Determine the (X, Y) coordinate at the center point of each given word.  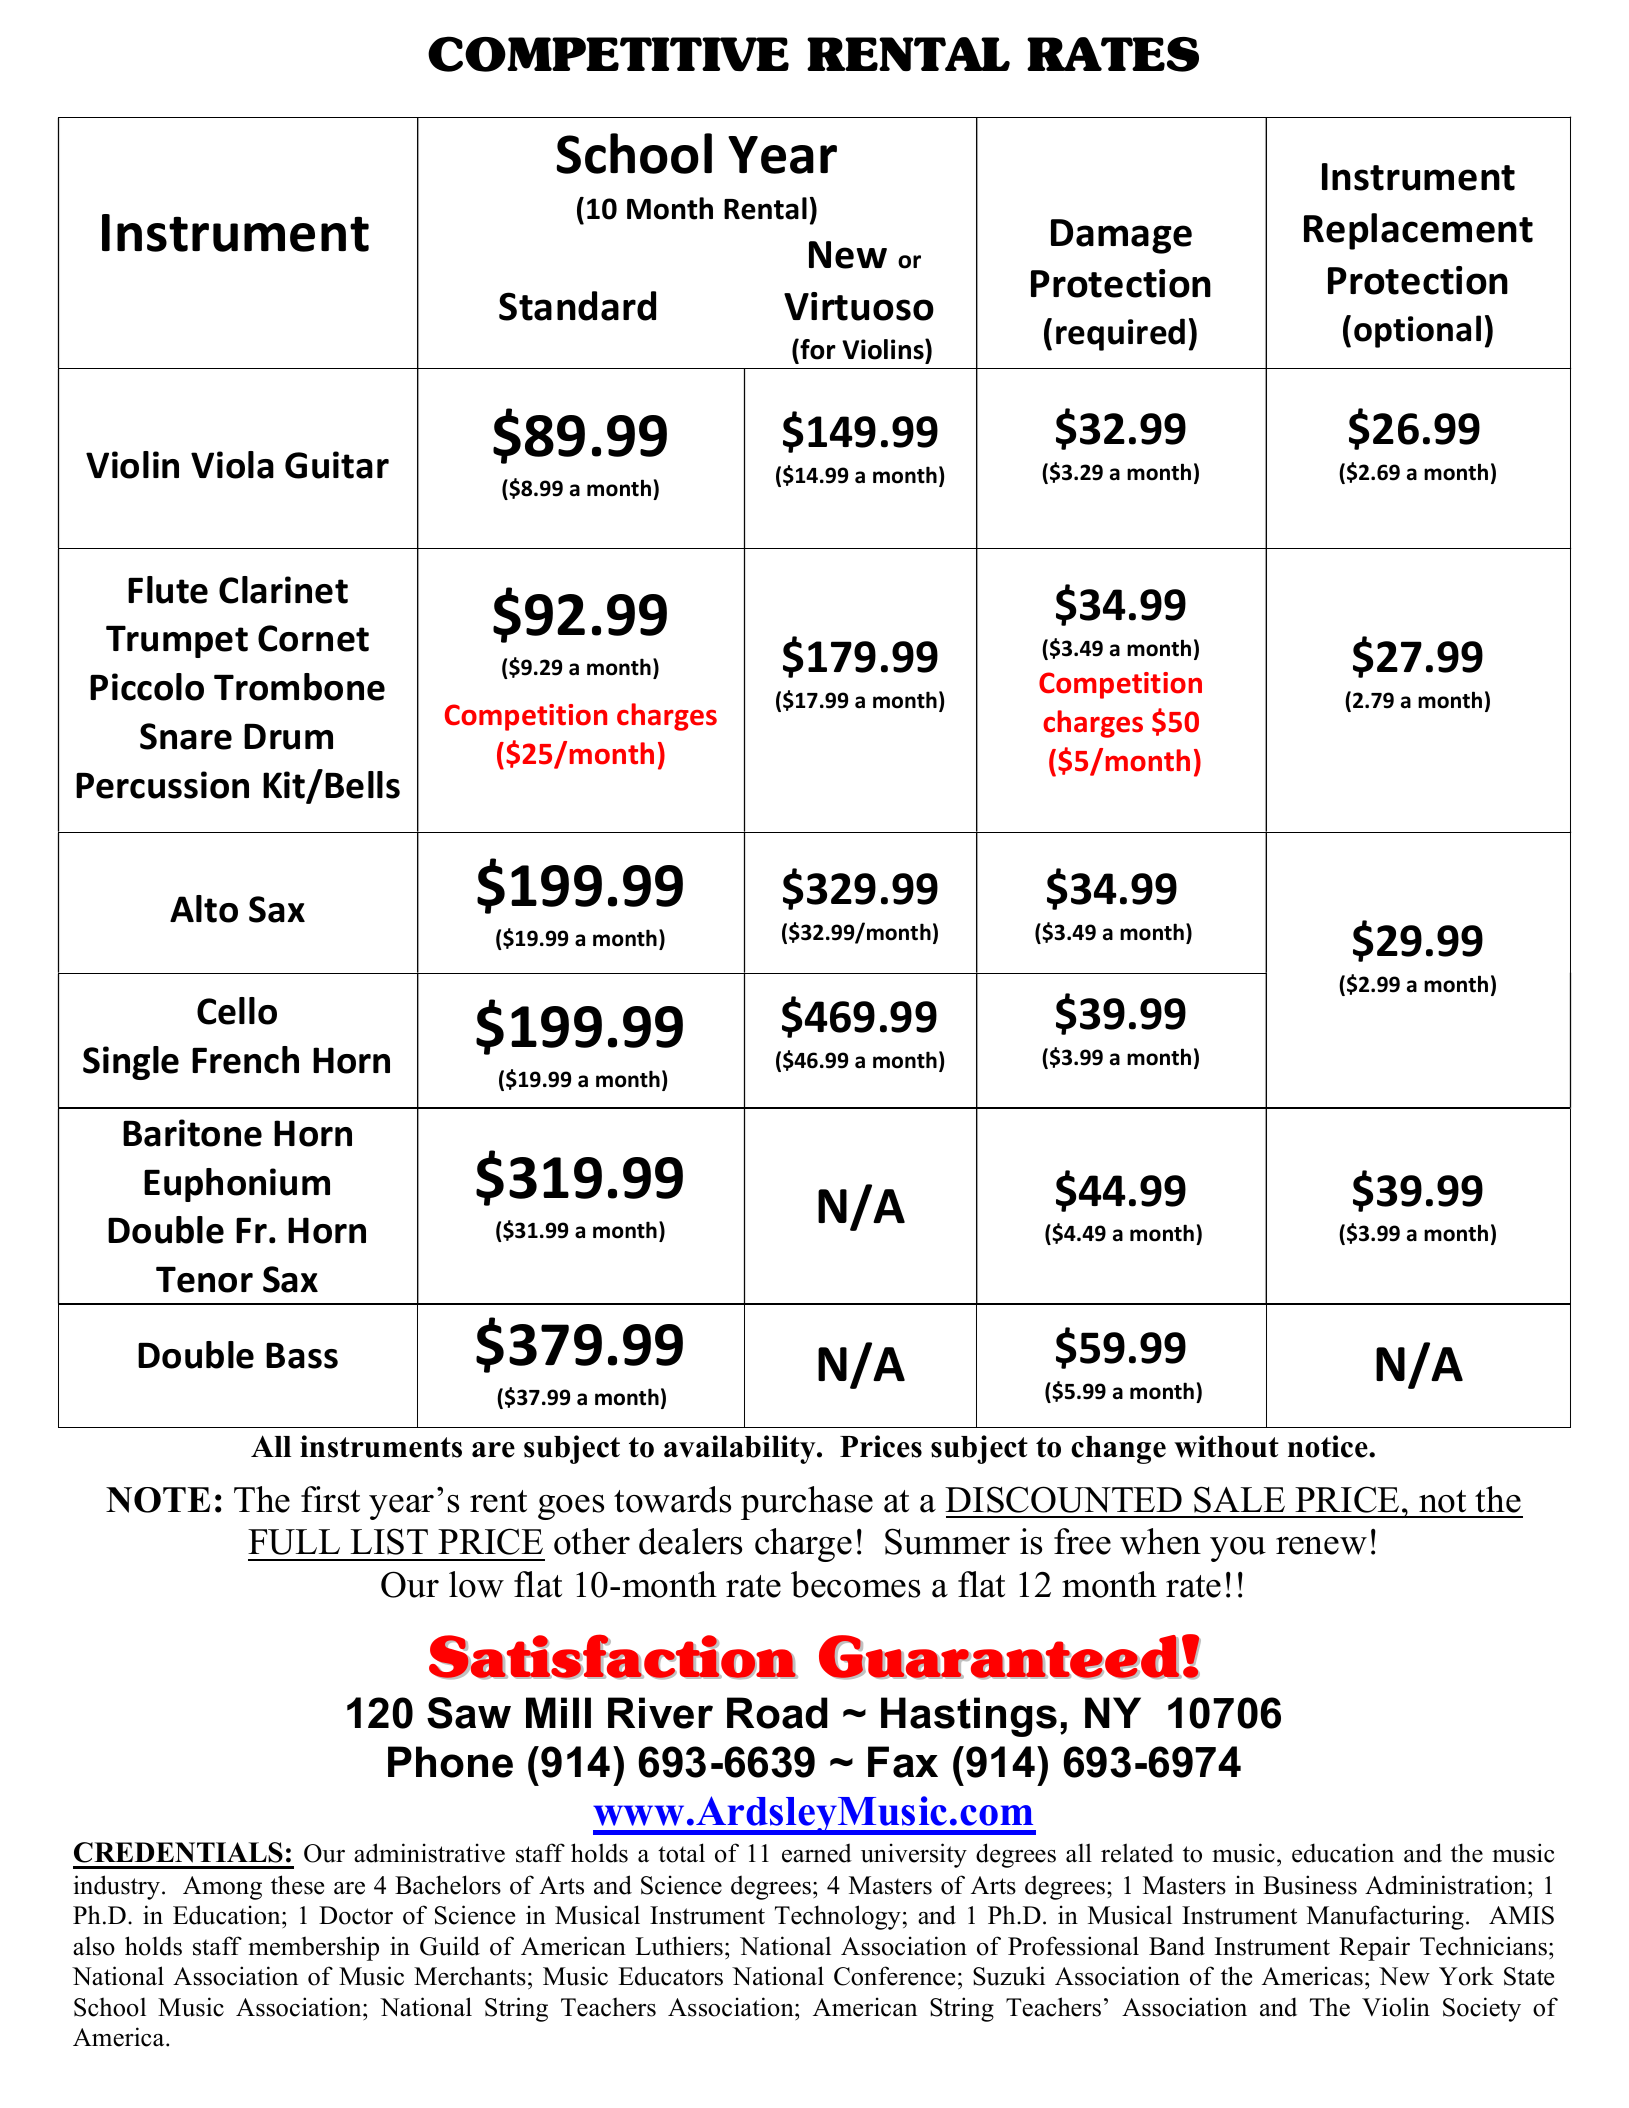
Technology (838, 1917)
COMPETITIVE (608, 54)
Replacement (1418, 231)
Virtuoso (859, 306)
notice (1329, 1446)
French (245, 1060)
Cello (237, 1011)
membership (313, 1948)
